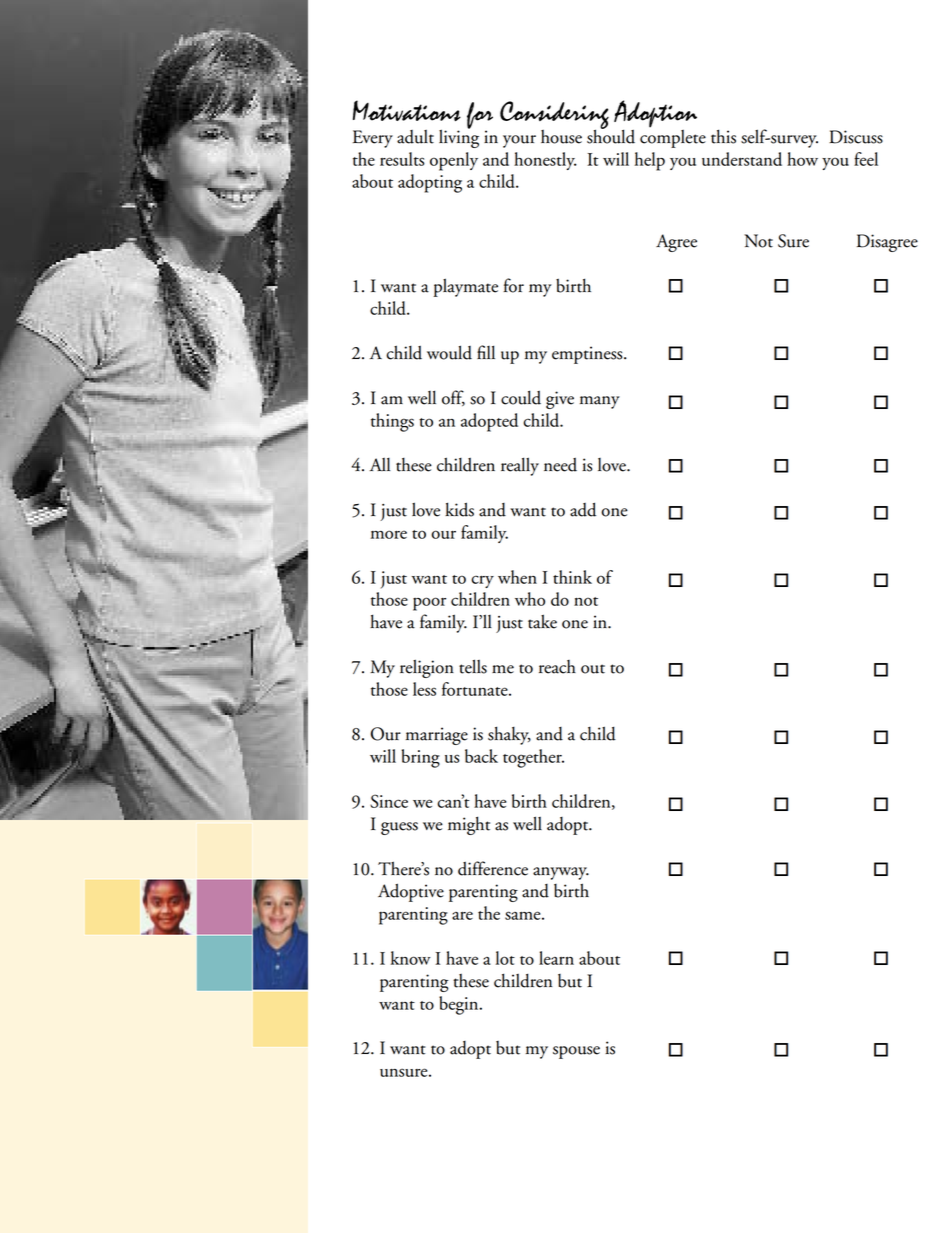  I want to click on learn, so click(556, 958).
